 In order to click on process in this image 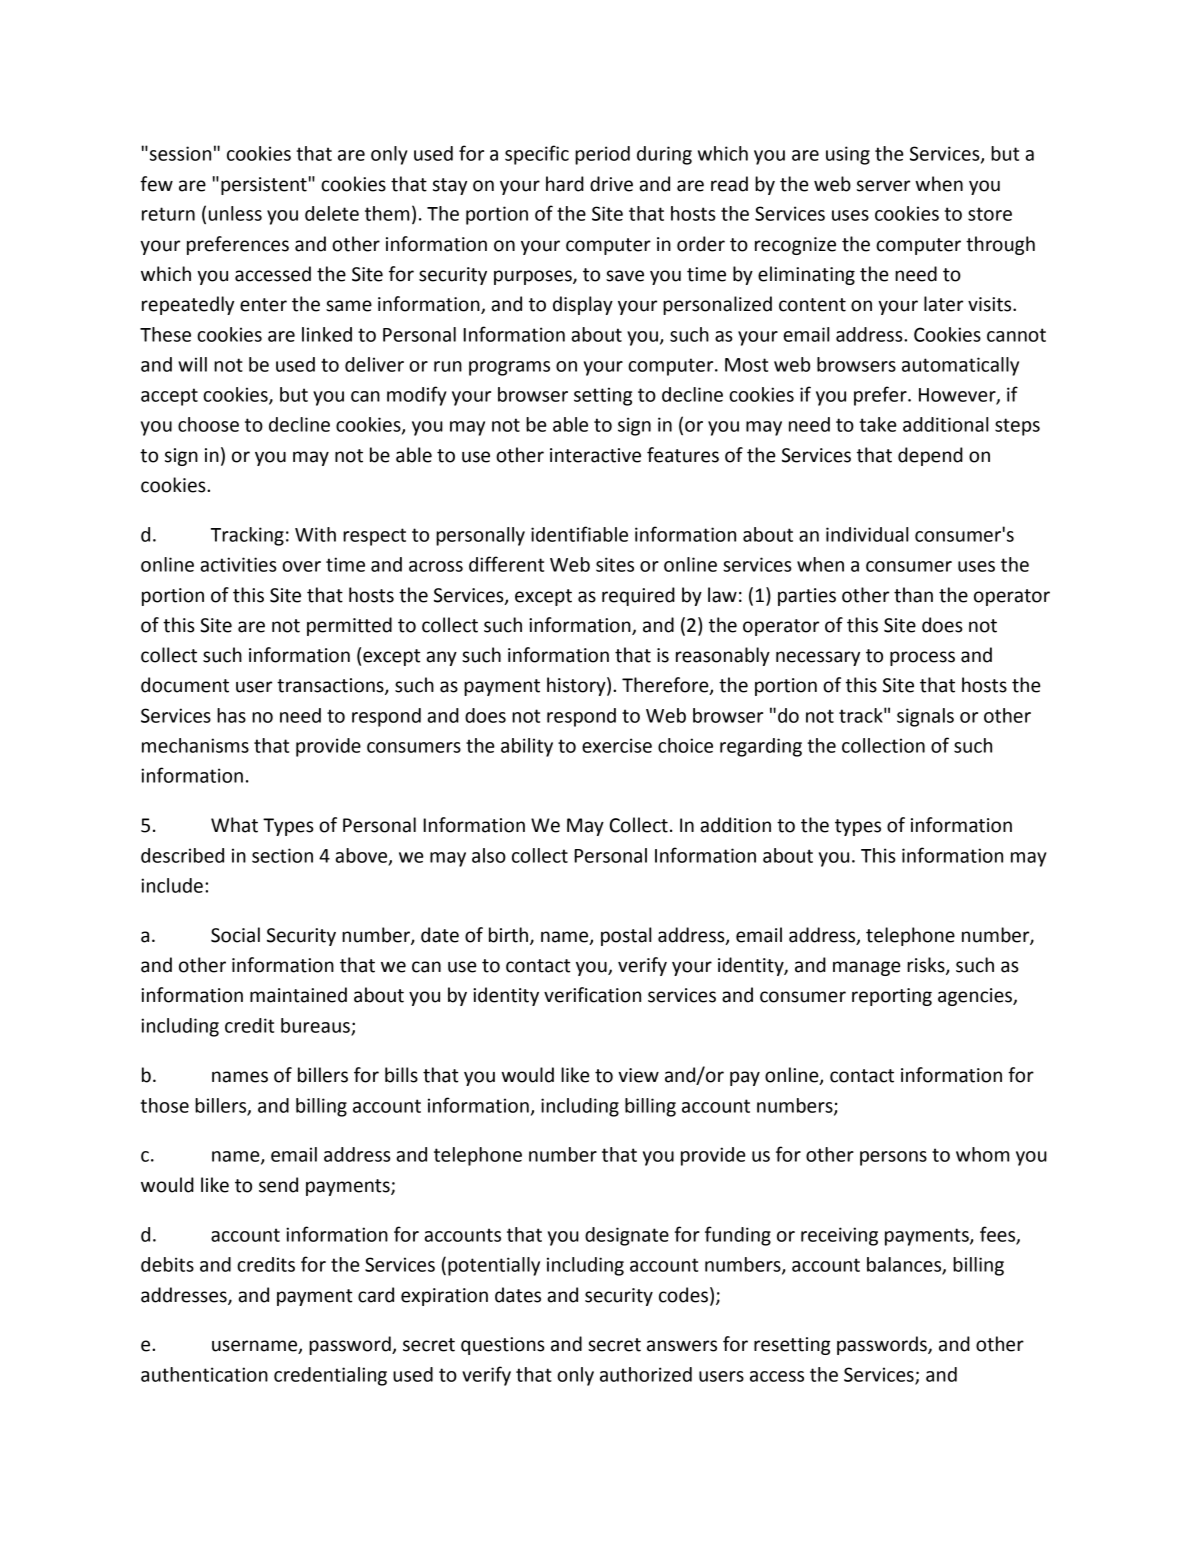, I will do `click(922, 658)`.
